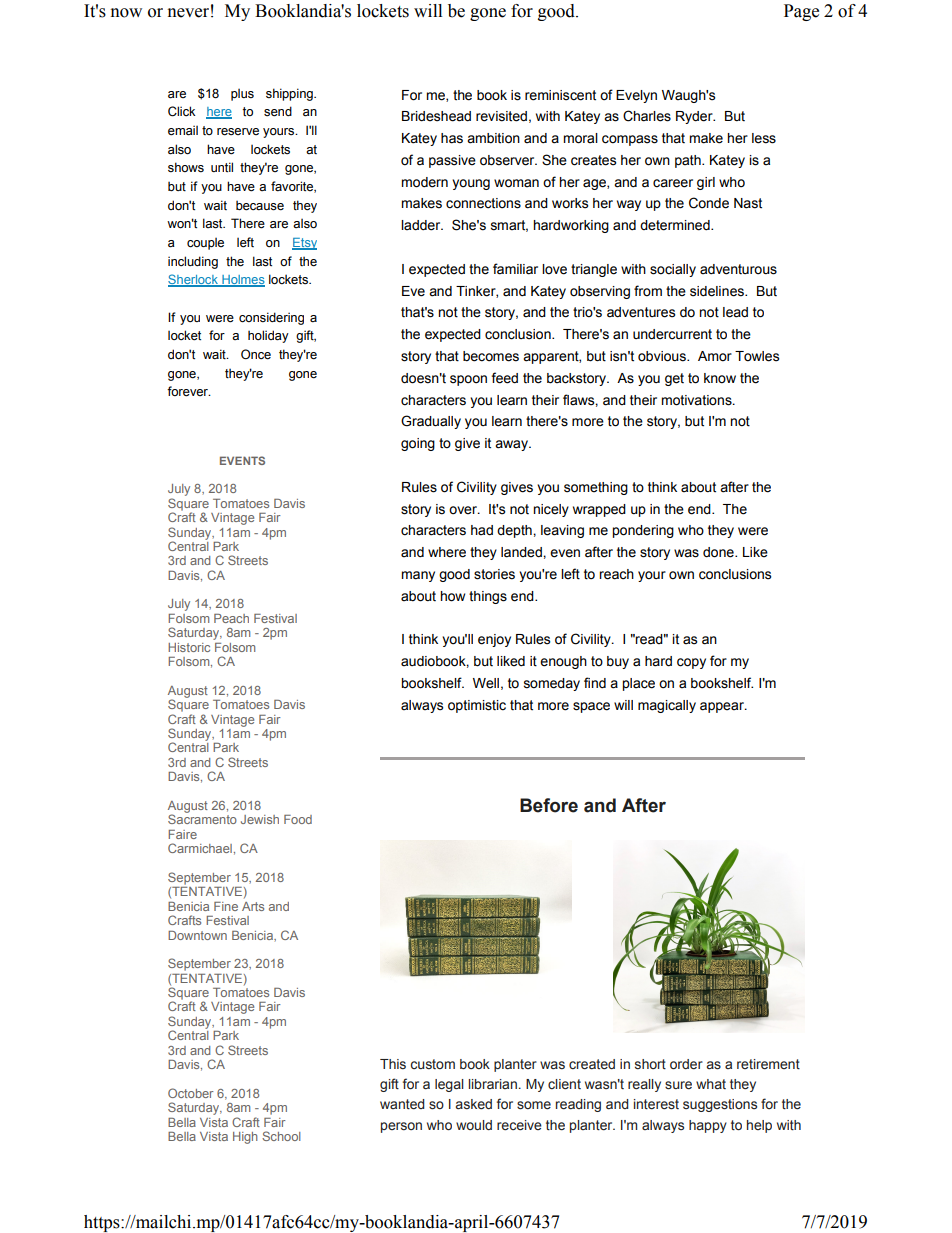  Describe the element at coordinates (720, 378) in the screenshot. I see `know` at that location.
